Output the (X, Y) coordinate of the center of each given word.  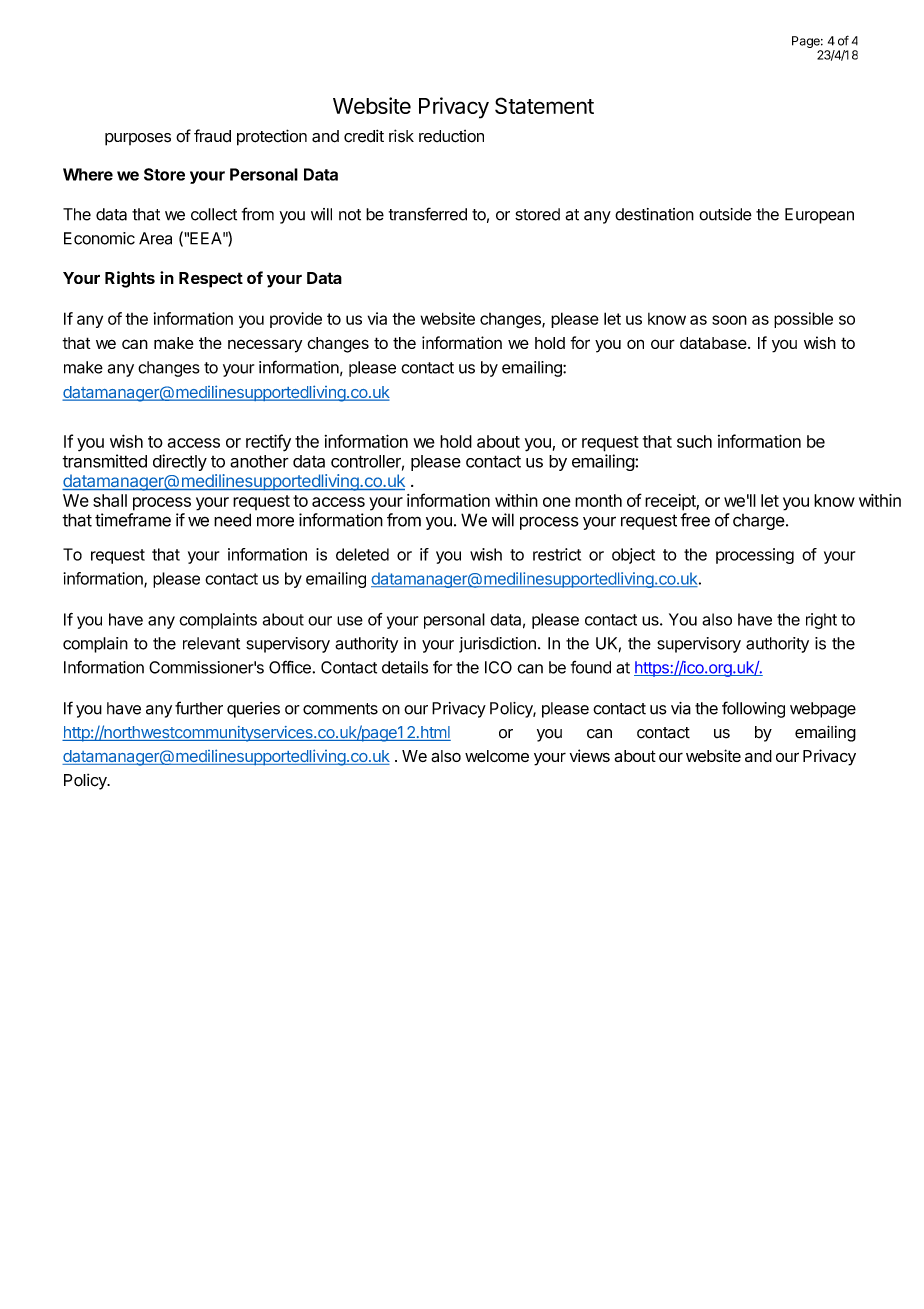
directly (180, 462)
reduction (451, 136)
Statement (544, 105)
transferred (428, 214)
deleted (362, 554)
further (199, 708)
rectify (268, 443)
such (694, 441)
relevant (211, 643)
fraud (212, 136)
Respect (211, 280)
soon (729, 320)
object (633, 556)
